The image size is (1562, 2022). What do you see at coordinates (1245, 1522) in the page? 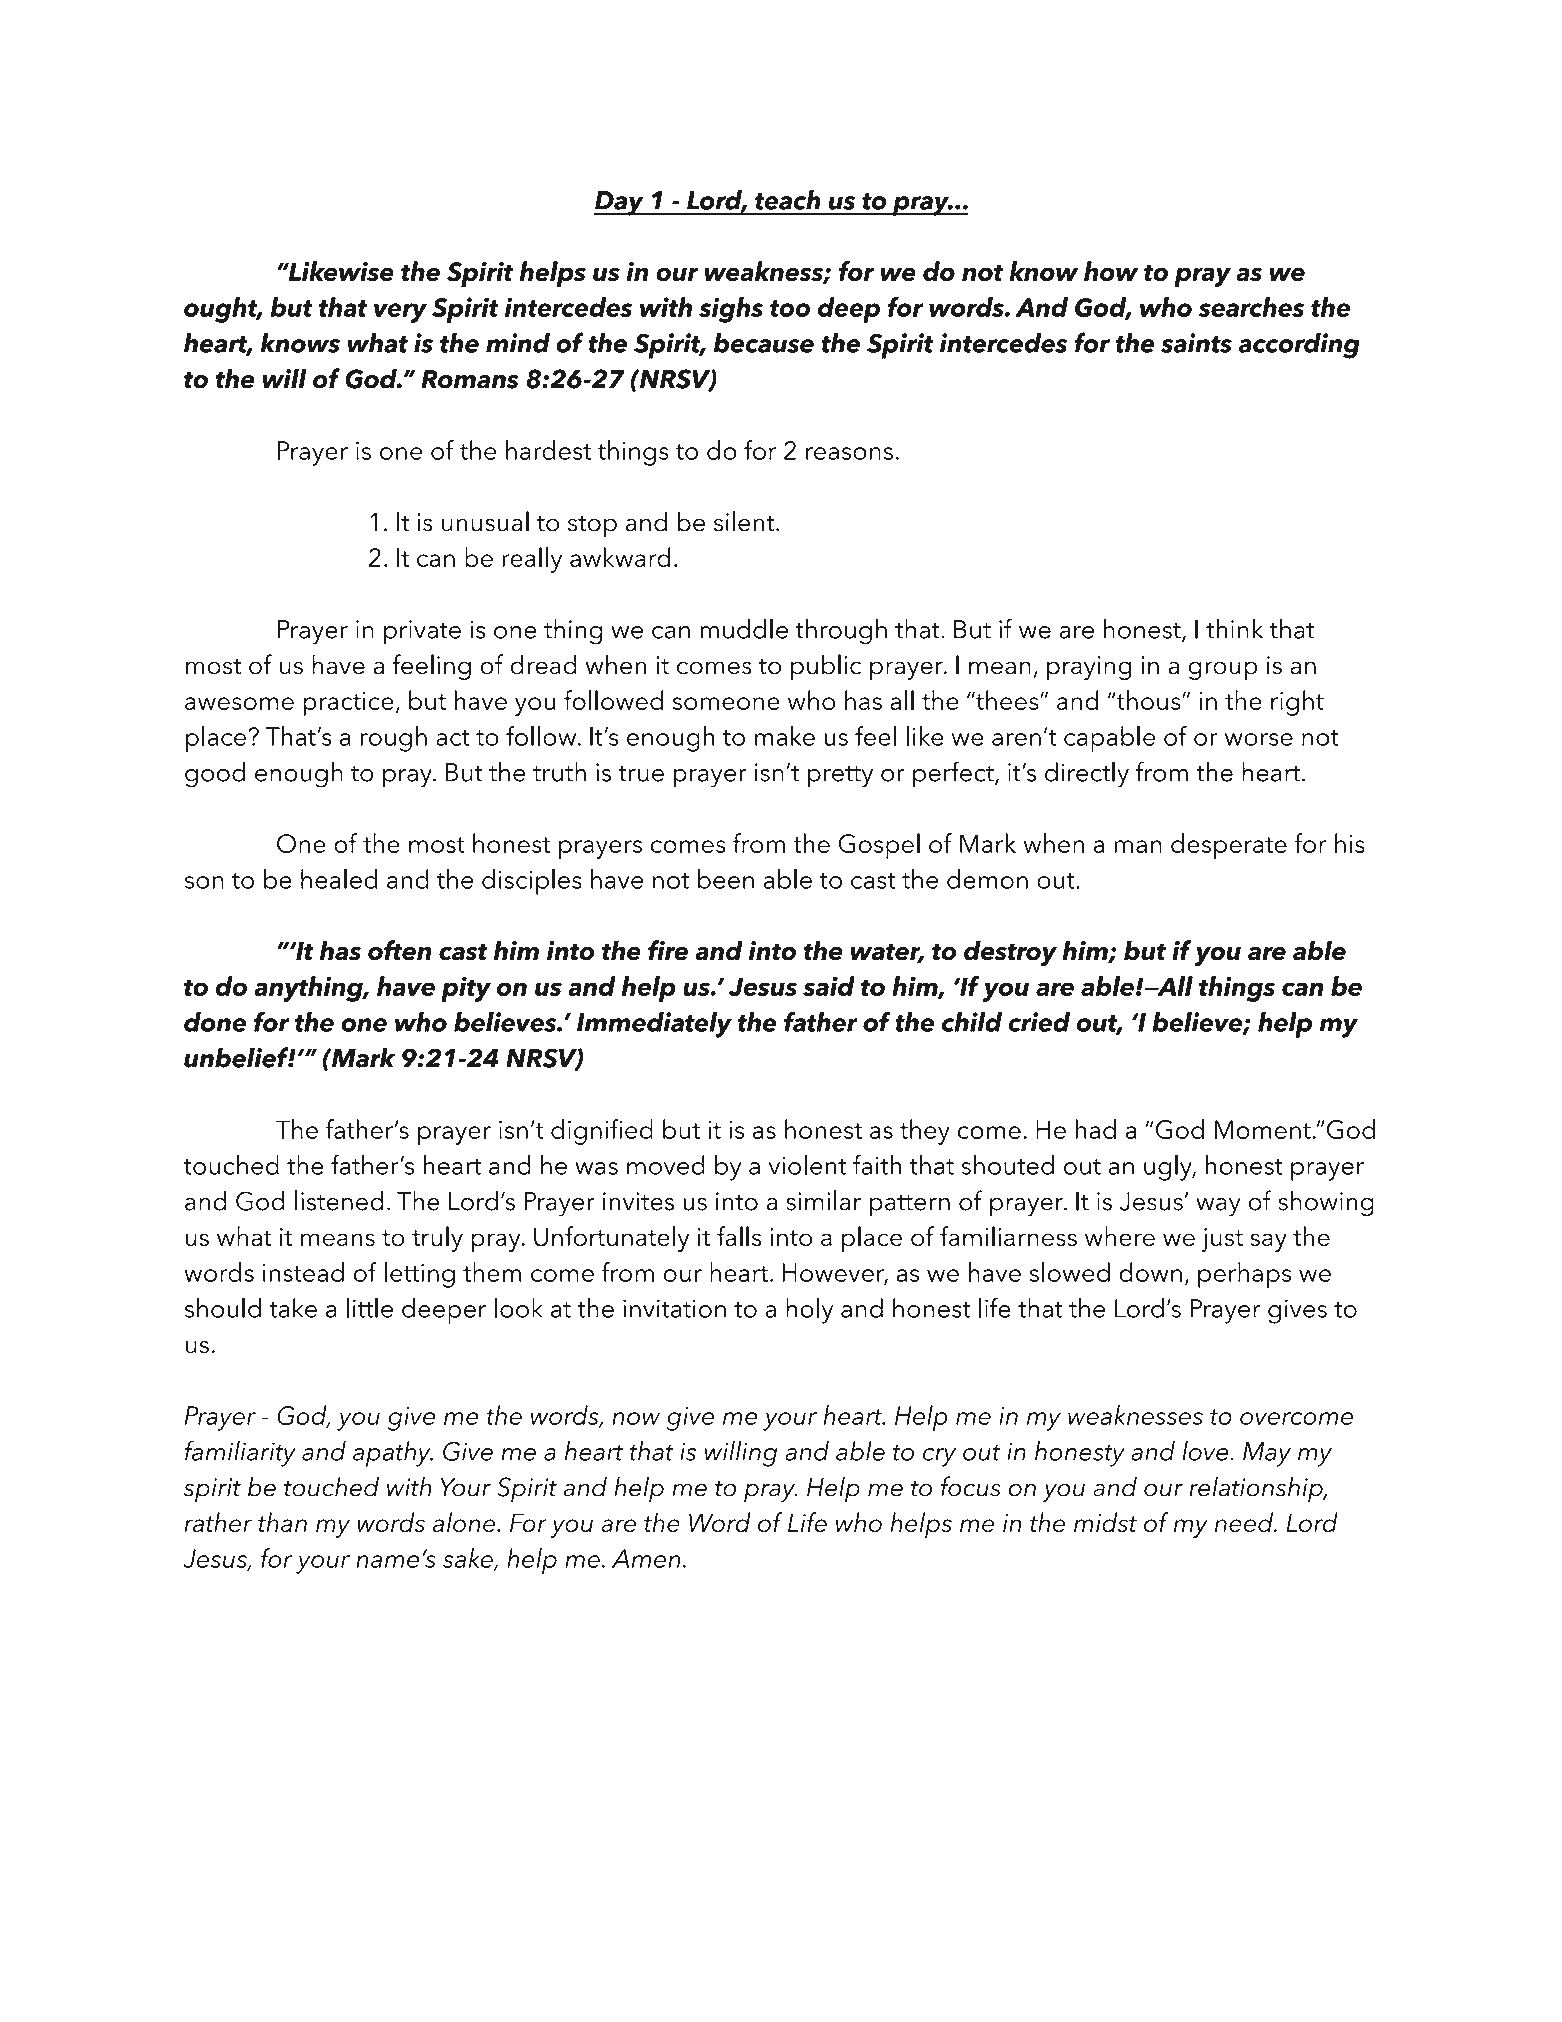
I see `need` at bounding box center [1245, 1522].
